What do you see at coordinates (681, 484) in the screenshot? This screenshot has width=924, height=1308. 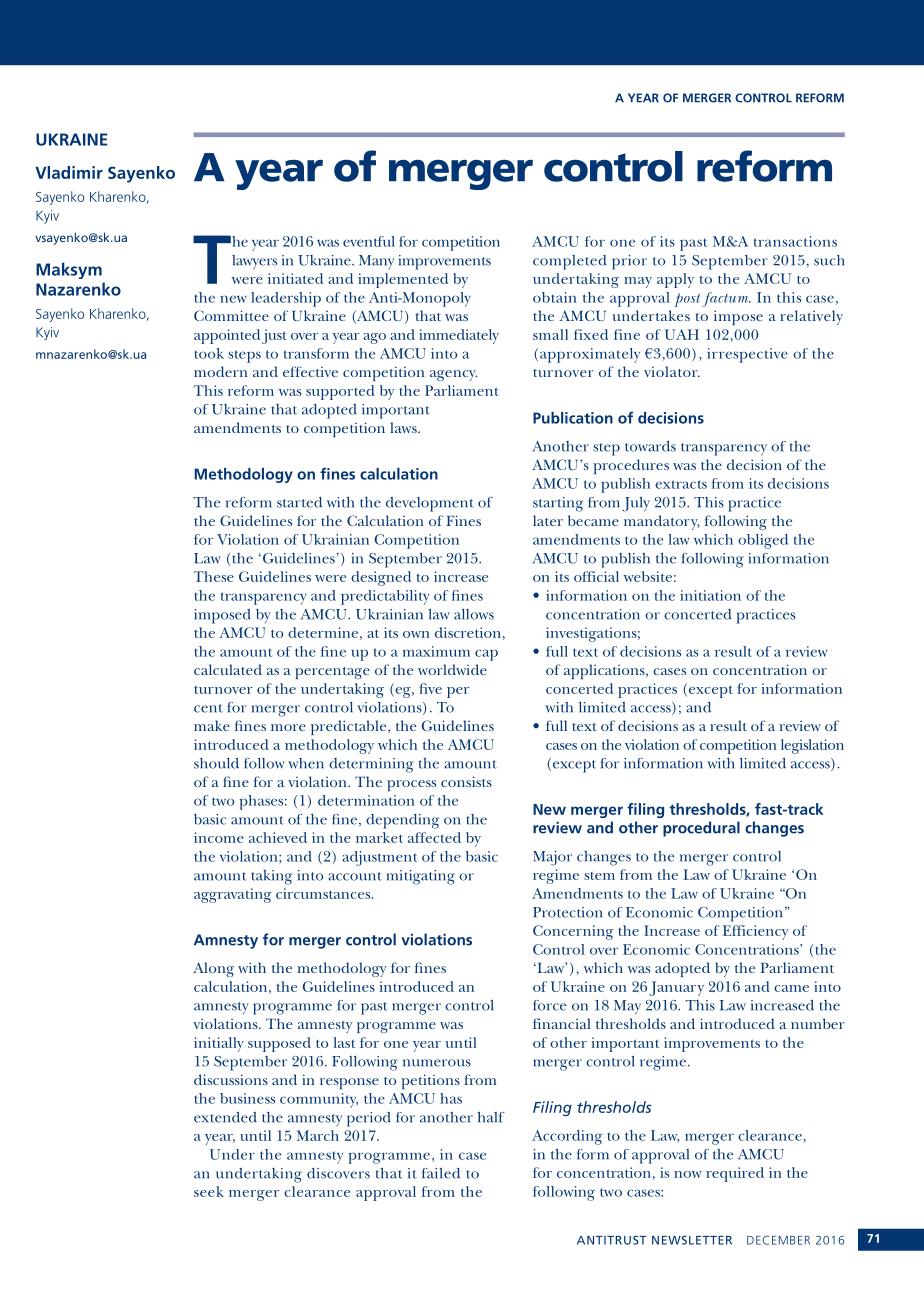 I see `extracts` at bounding box center [681, 484].
